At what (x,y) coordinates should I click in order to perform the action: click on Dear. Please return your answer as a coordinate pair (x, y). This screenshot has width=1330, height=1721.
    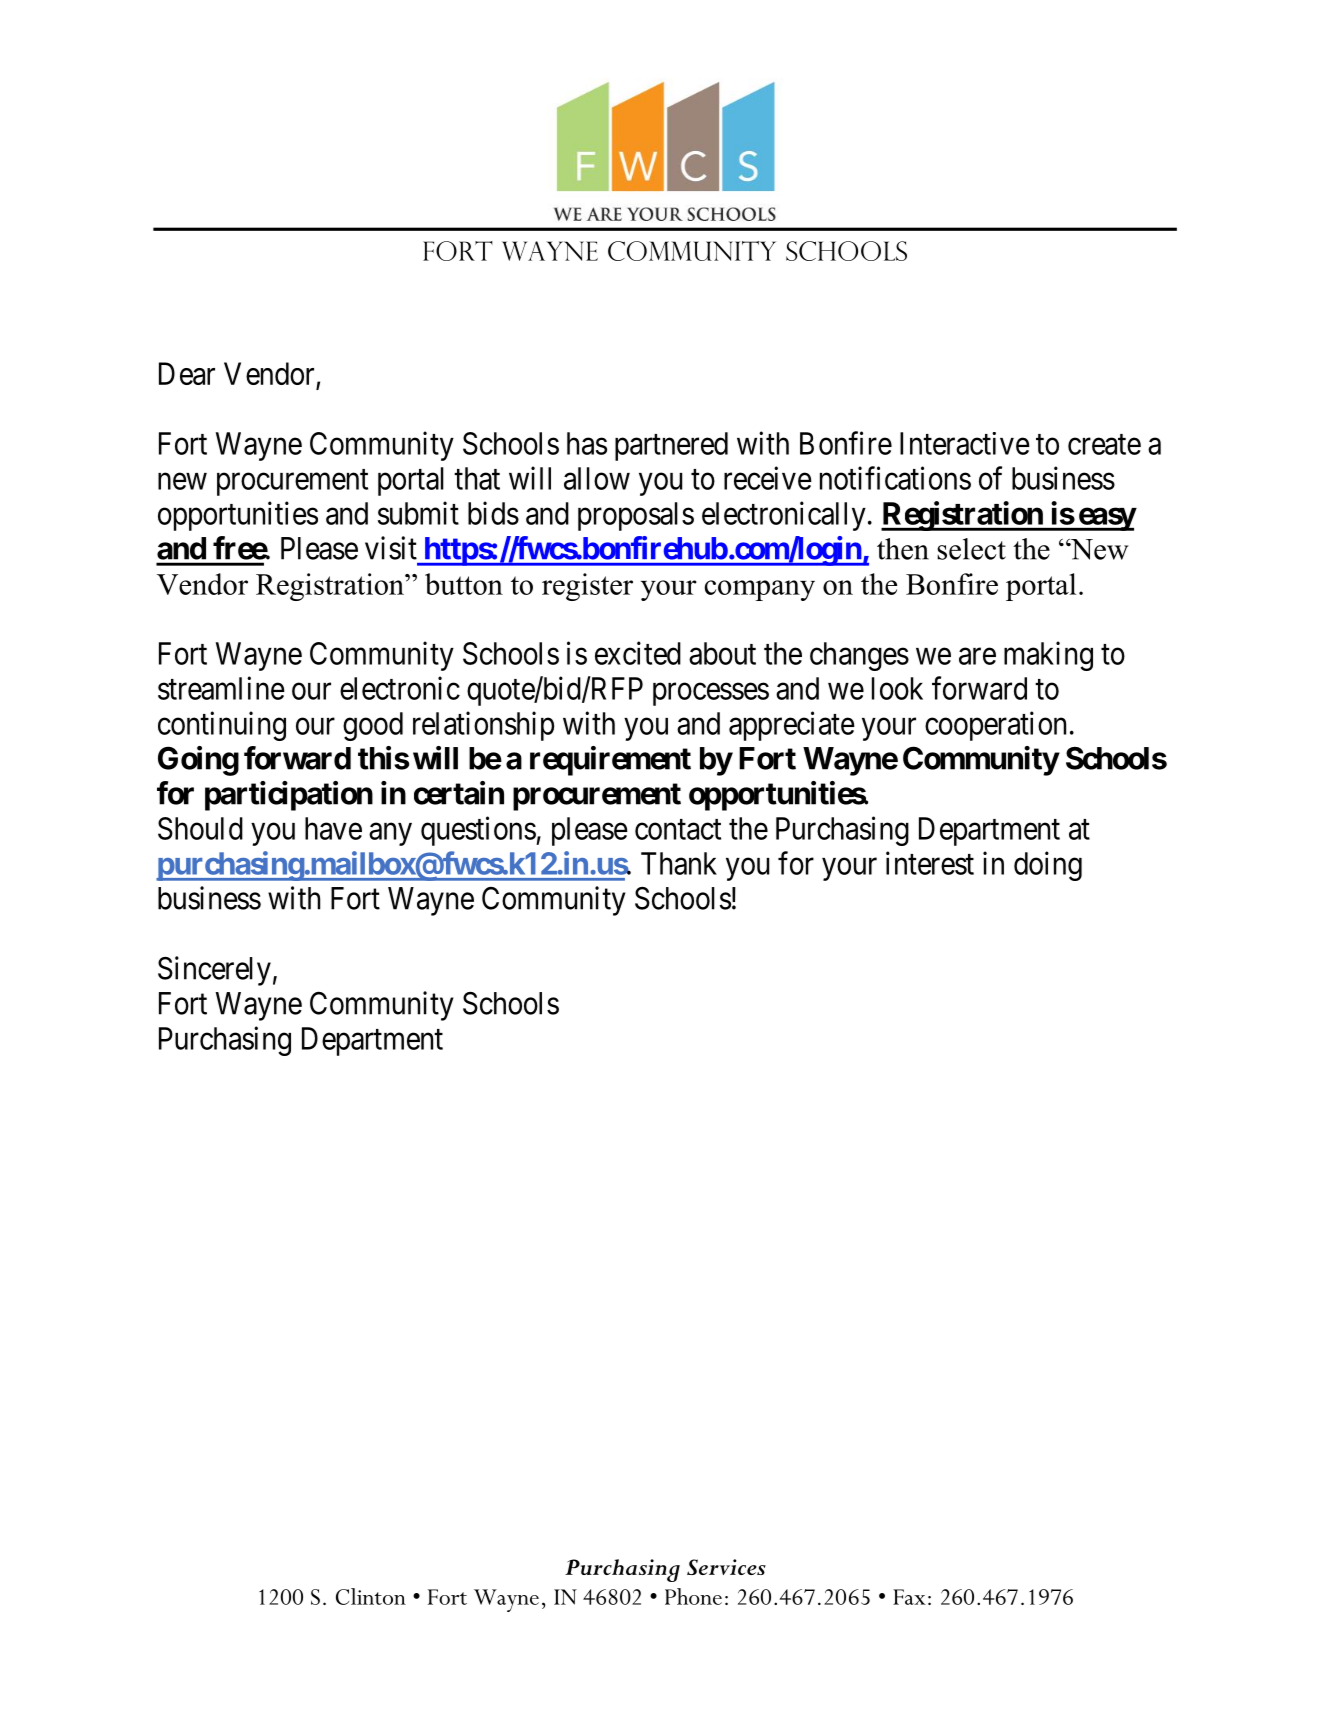
    Looking at the image, I should click on (187, 373).
